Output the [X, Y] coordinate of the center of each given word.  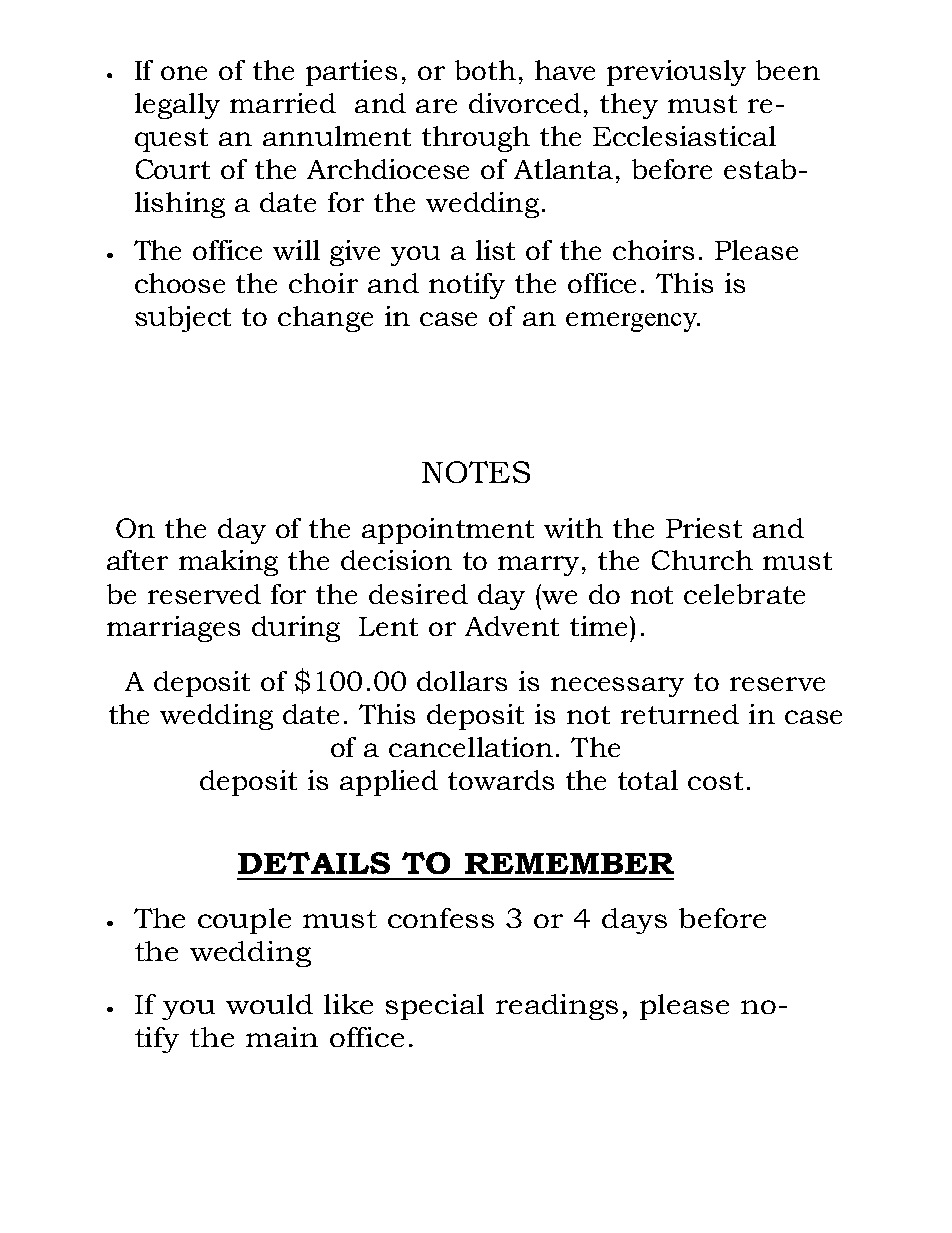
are [436, 106]
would [269, 1004]
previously [676, 73]
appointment [448, 531]
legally [177, 106]
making [228, 563]
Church [702, 560]
